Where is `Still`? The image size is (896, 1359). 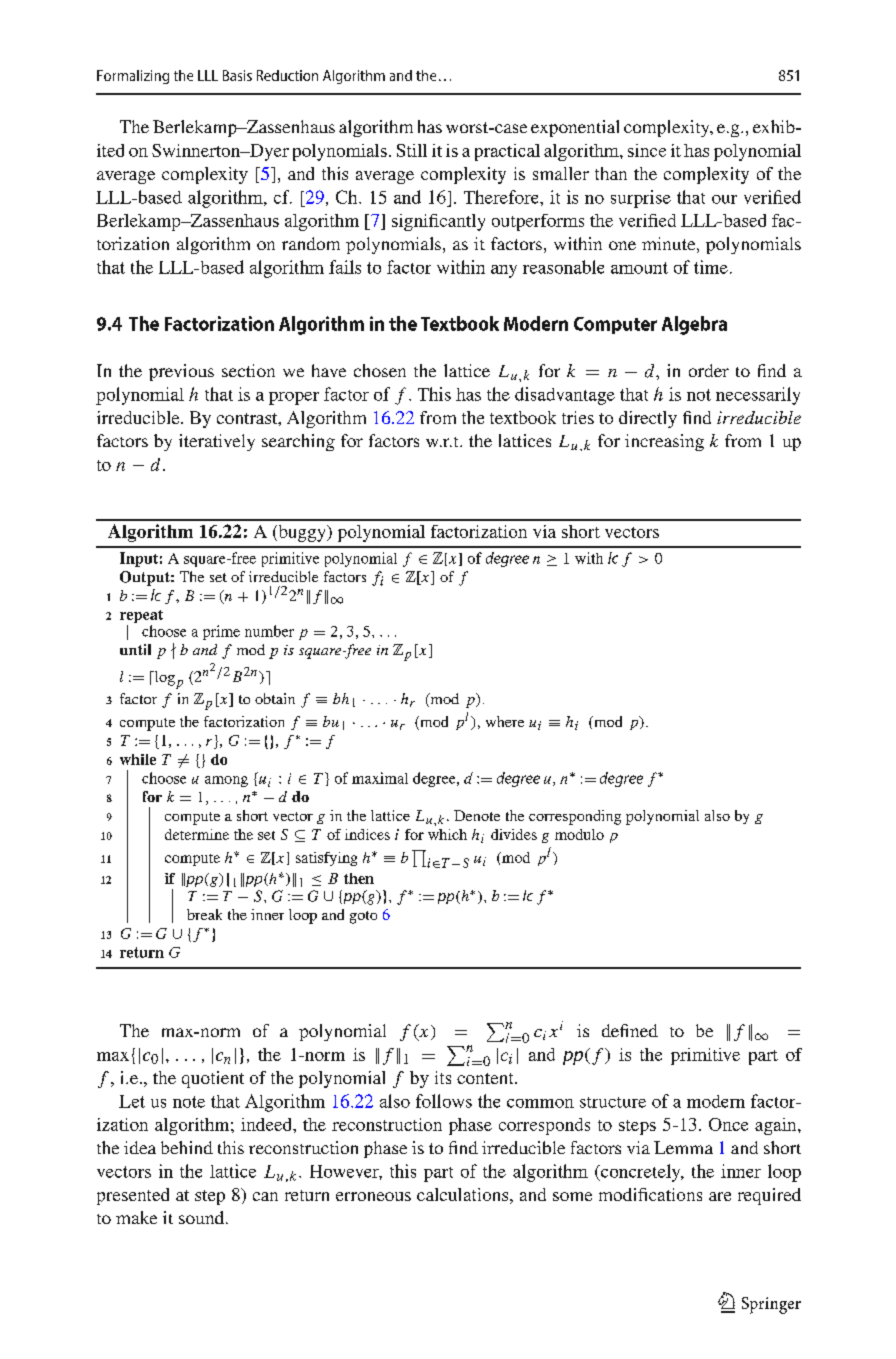
Still is located at coordinates (412, 150).
